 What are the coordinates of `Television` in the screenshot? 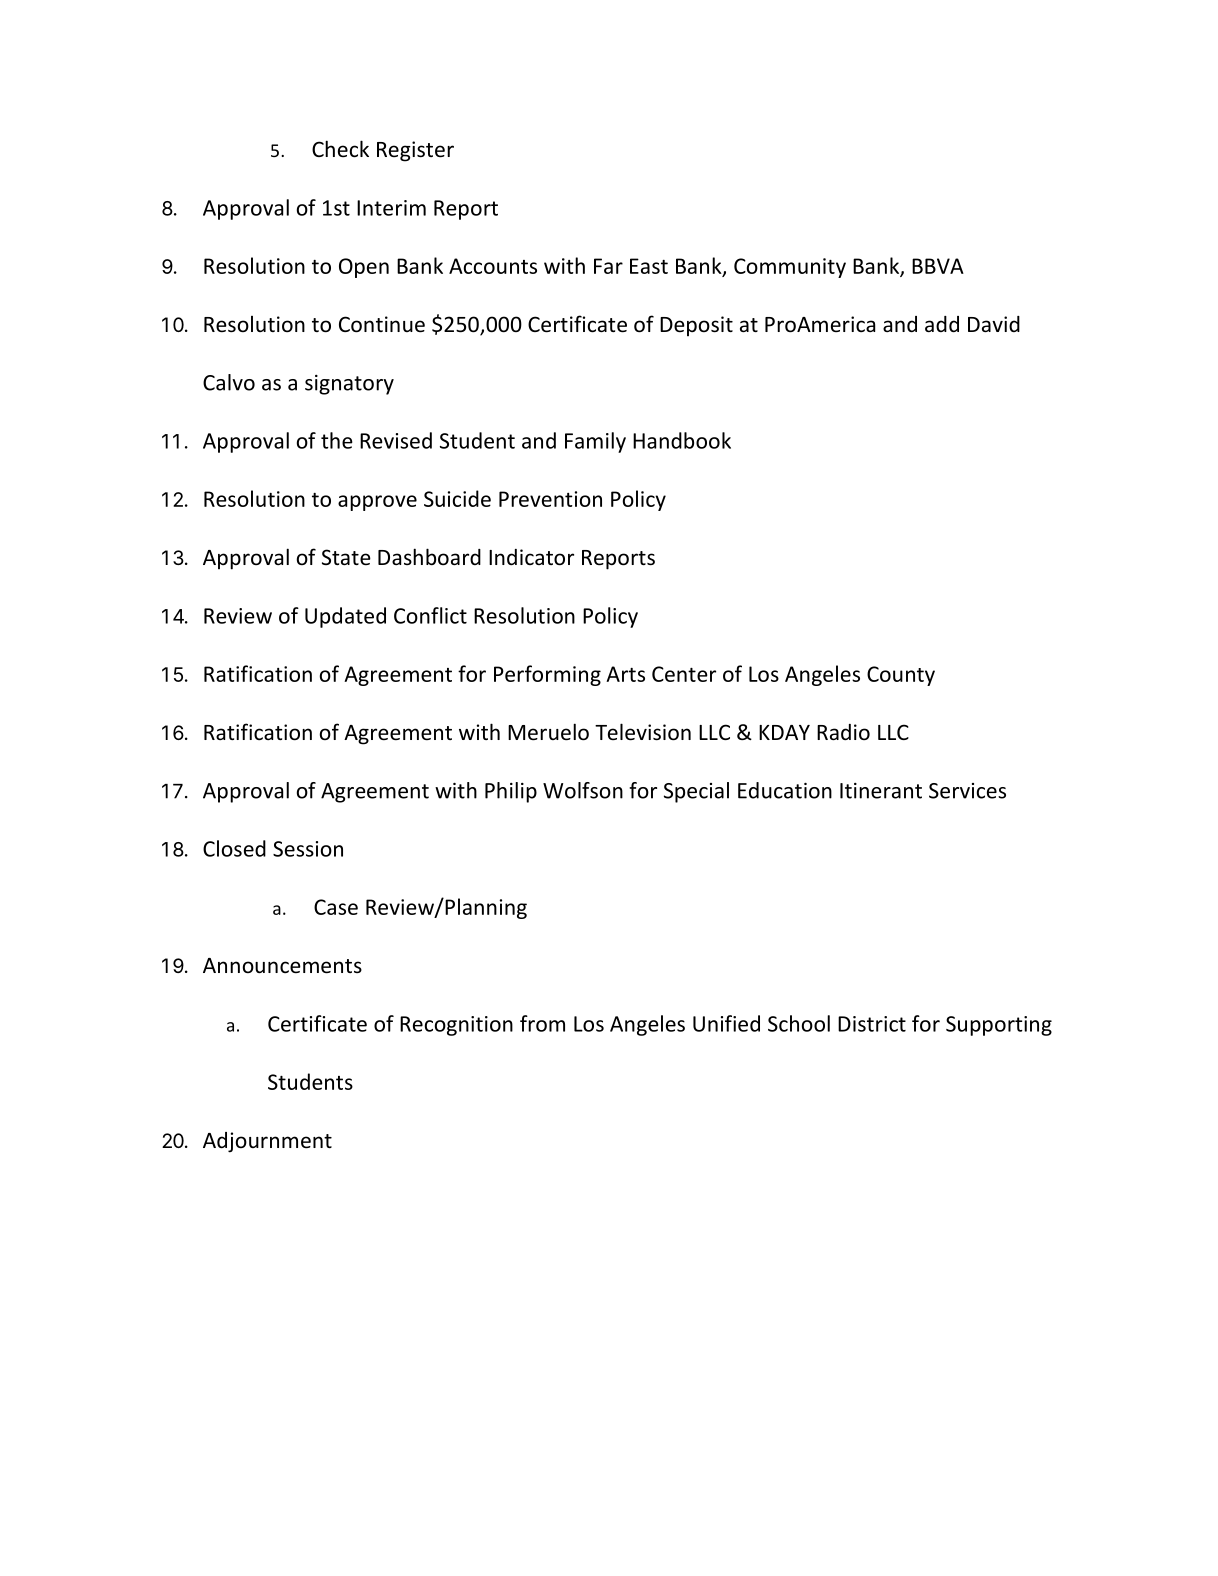 It's located at (643, 732).
